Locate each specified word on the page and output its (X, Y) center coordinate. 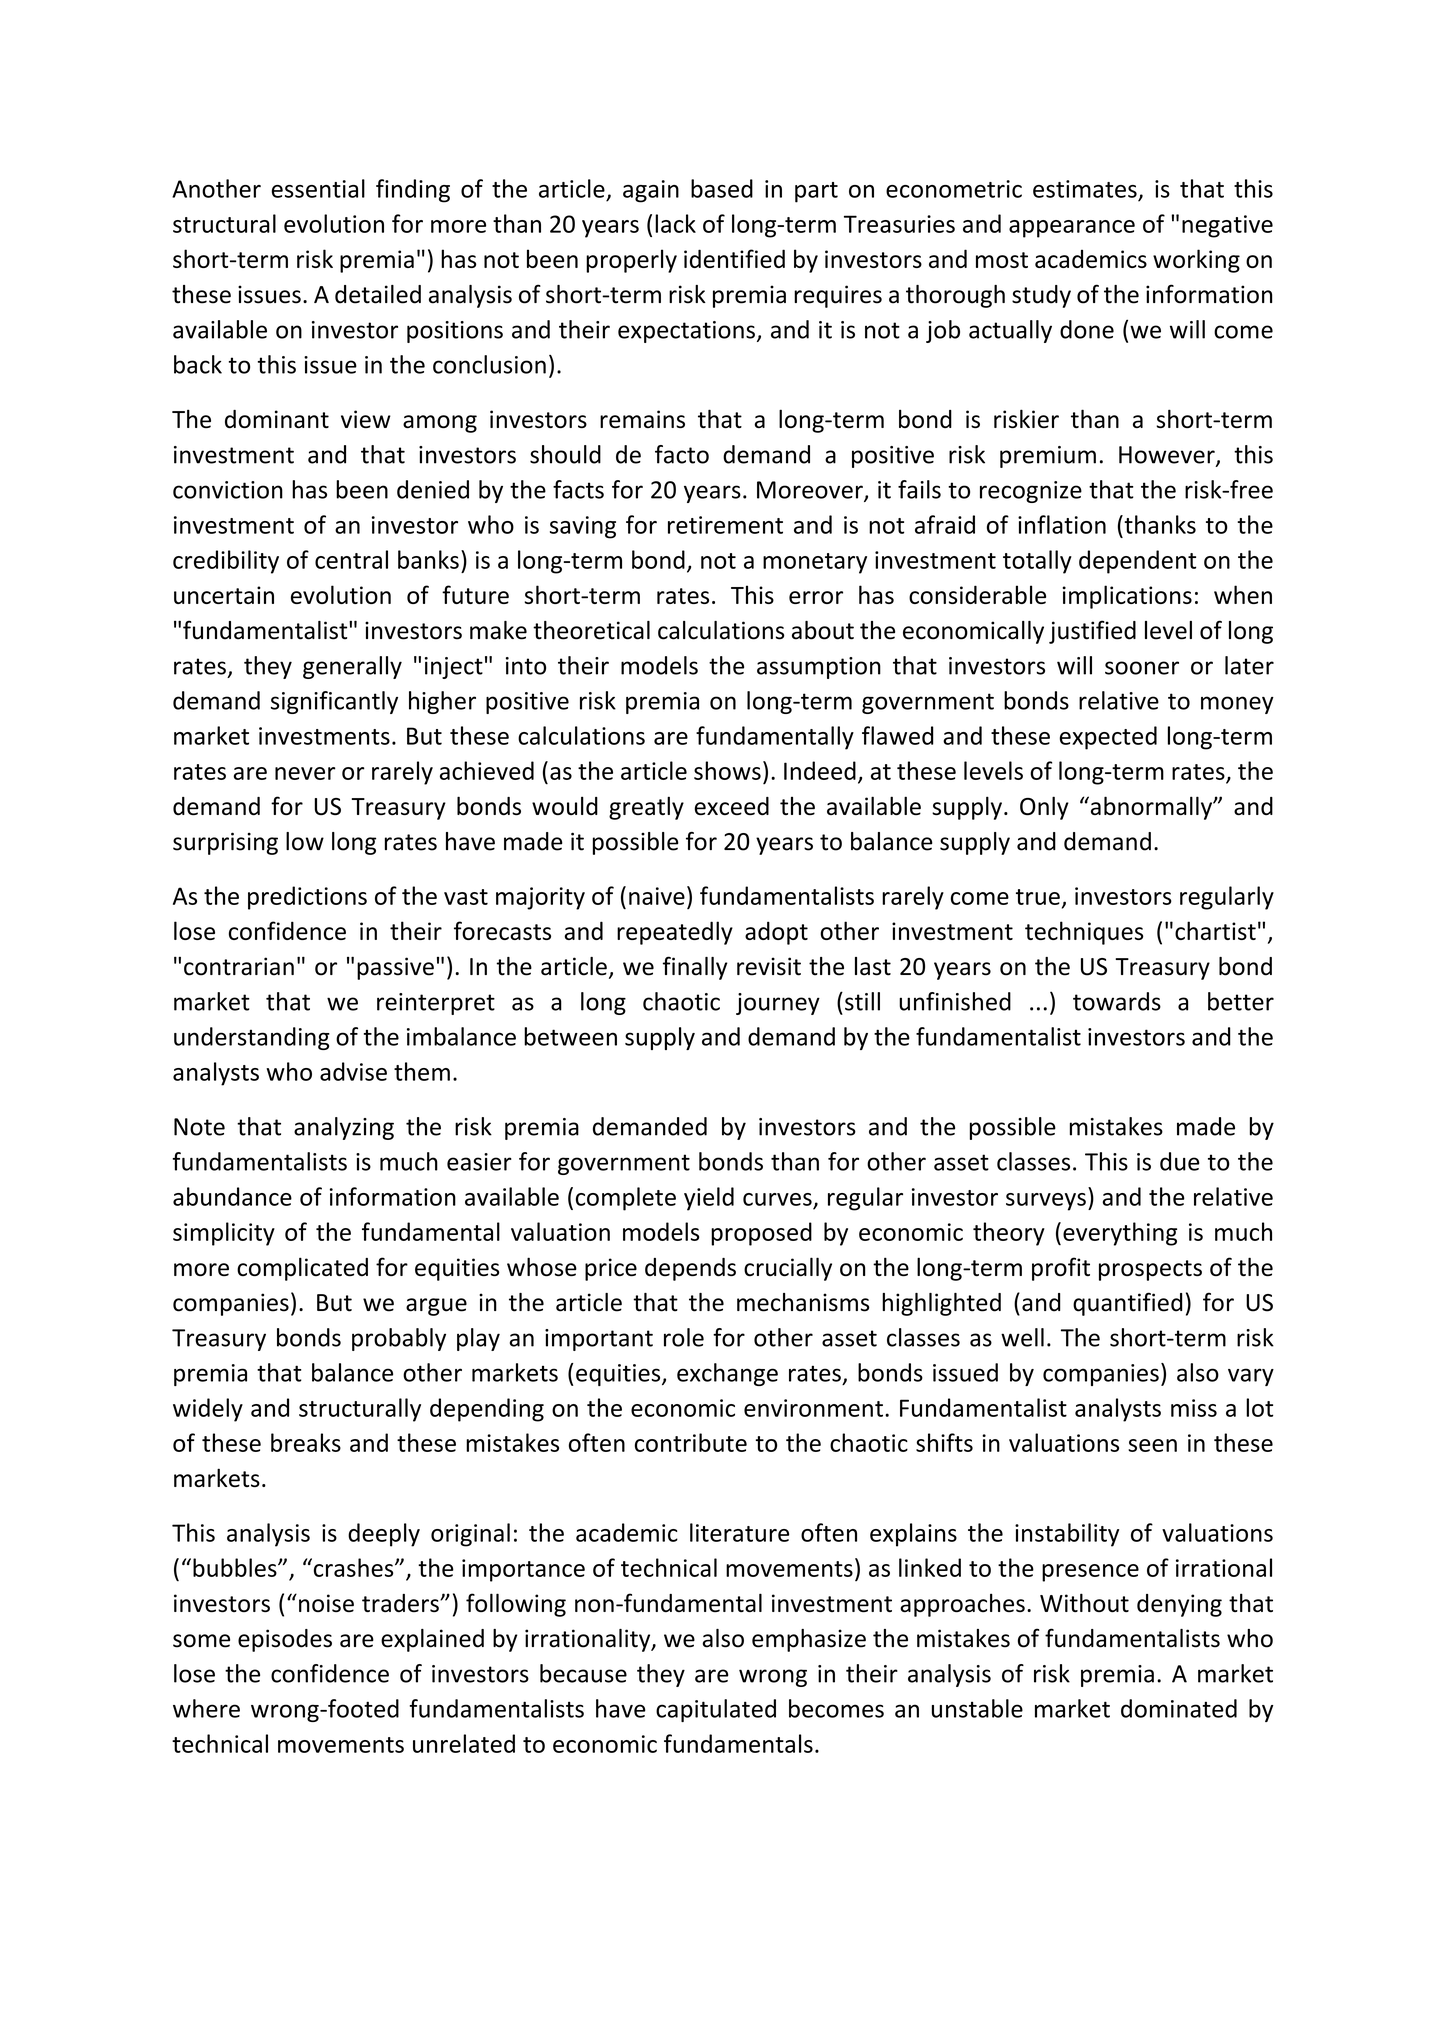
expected (1108, 738)
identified (734, 258)
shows (727, 770)
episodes (285, 1640)
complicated (302, 1269)
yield (709, 1199)
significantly (334, 702)
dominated (1179, 1708)
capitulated (716, 1710)
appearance (1072, 229)
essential (318, 188)
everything (1120, 1234)
